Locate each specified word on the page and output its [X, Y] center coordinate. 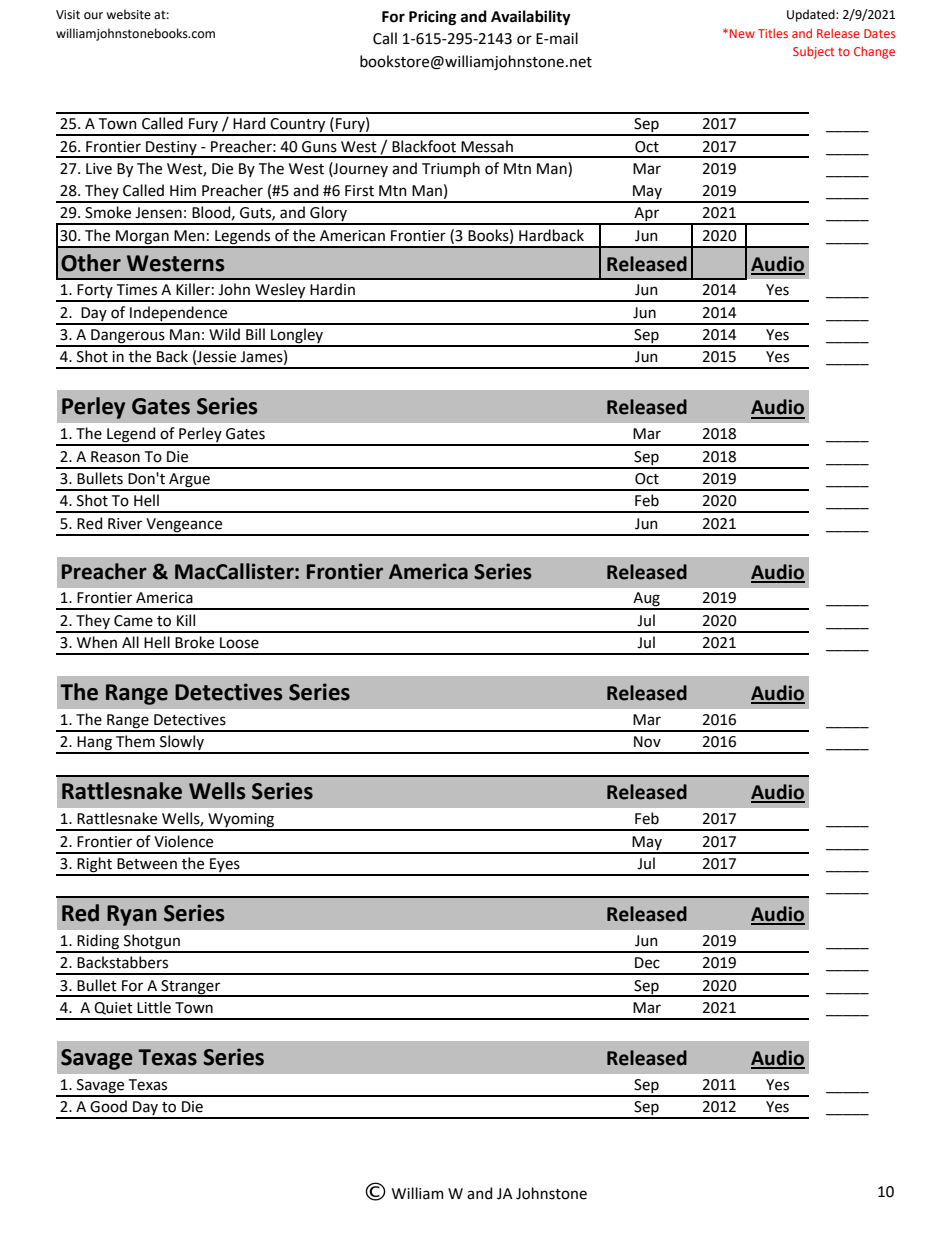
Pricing [432, 18]
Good [108, 1106]
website [128, 14]
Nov [647, 742]
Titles [773, 33]
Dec [647, 963]
